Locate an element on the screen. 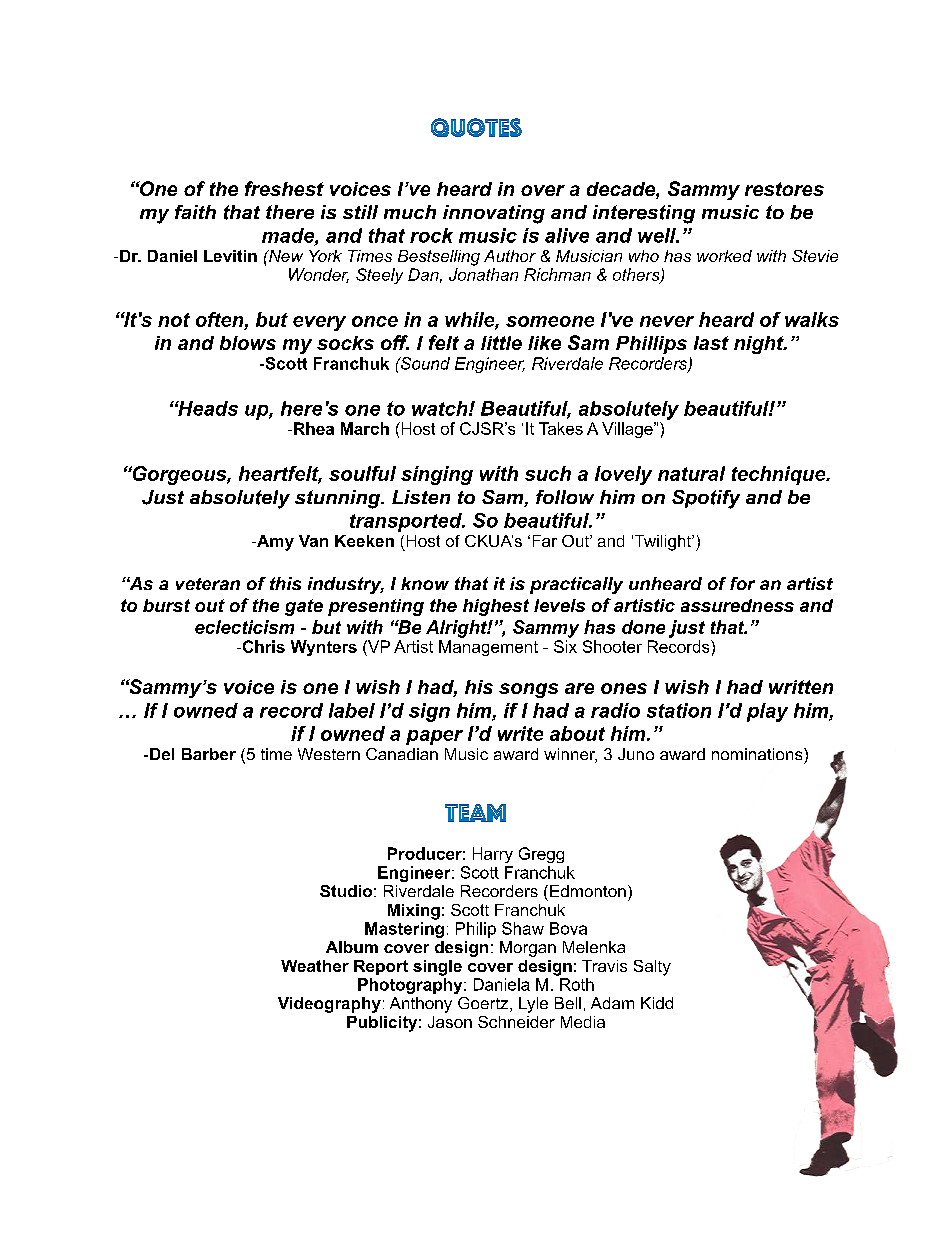  for is located at coordinates (742, 583).
